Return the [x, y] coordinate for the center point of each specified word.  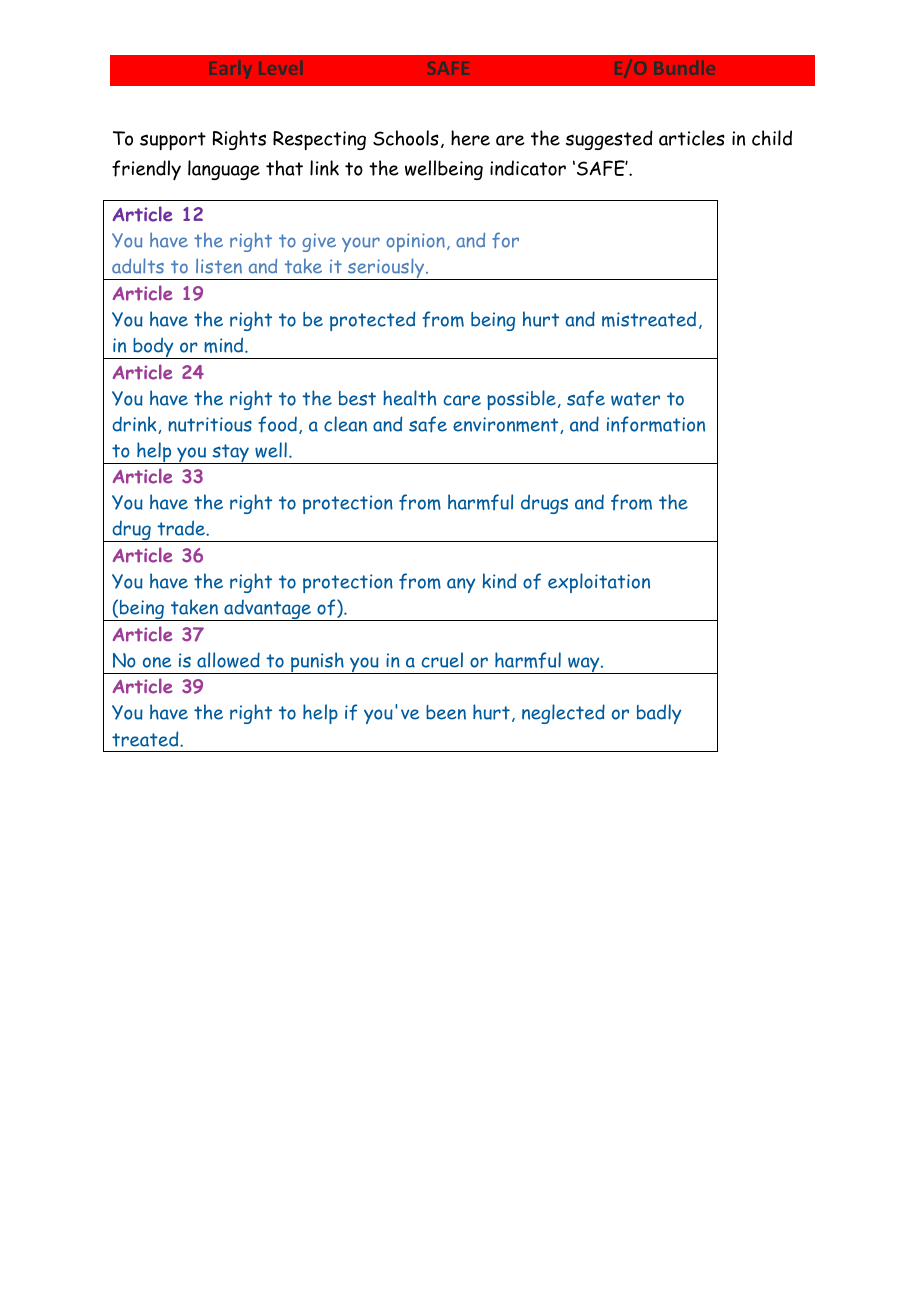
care [462, 400]
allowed [228, 660]
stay [230, 454]
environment [507, 425]
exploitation [599, 583]
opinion [415, 242]
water [635, 399]
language [224, 170]
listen [219, 266]
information [656, 424]
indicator [528, 168]
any [461, 585]
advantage [267, 610]
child [772, 138]
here [470, 138]
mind [225, 345]
